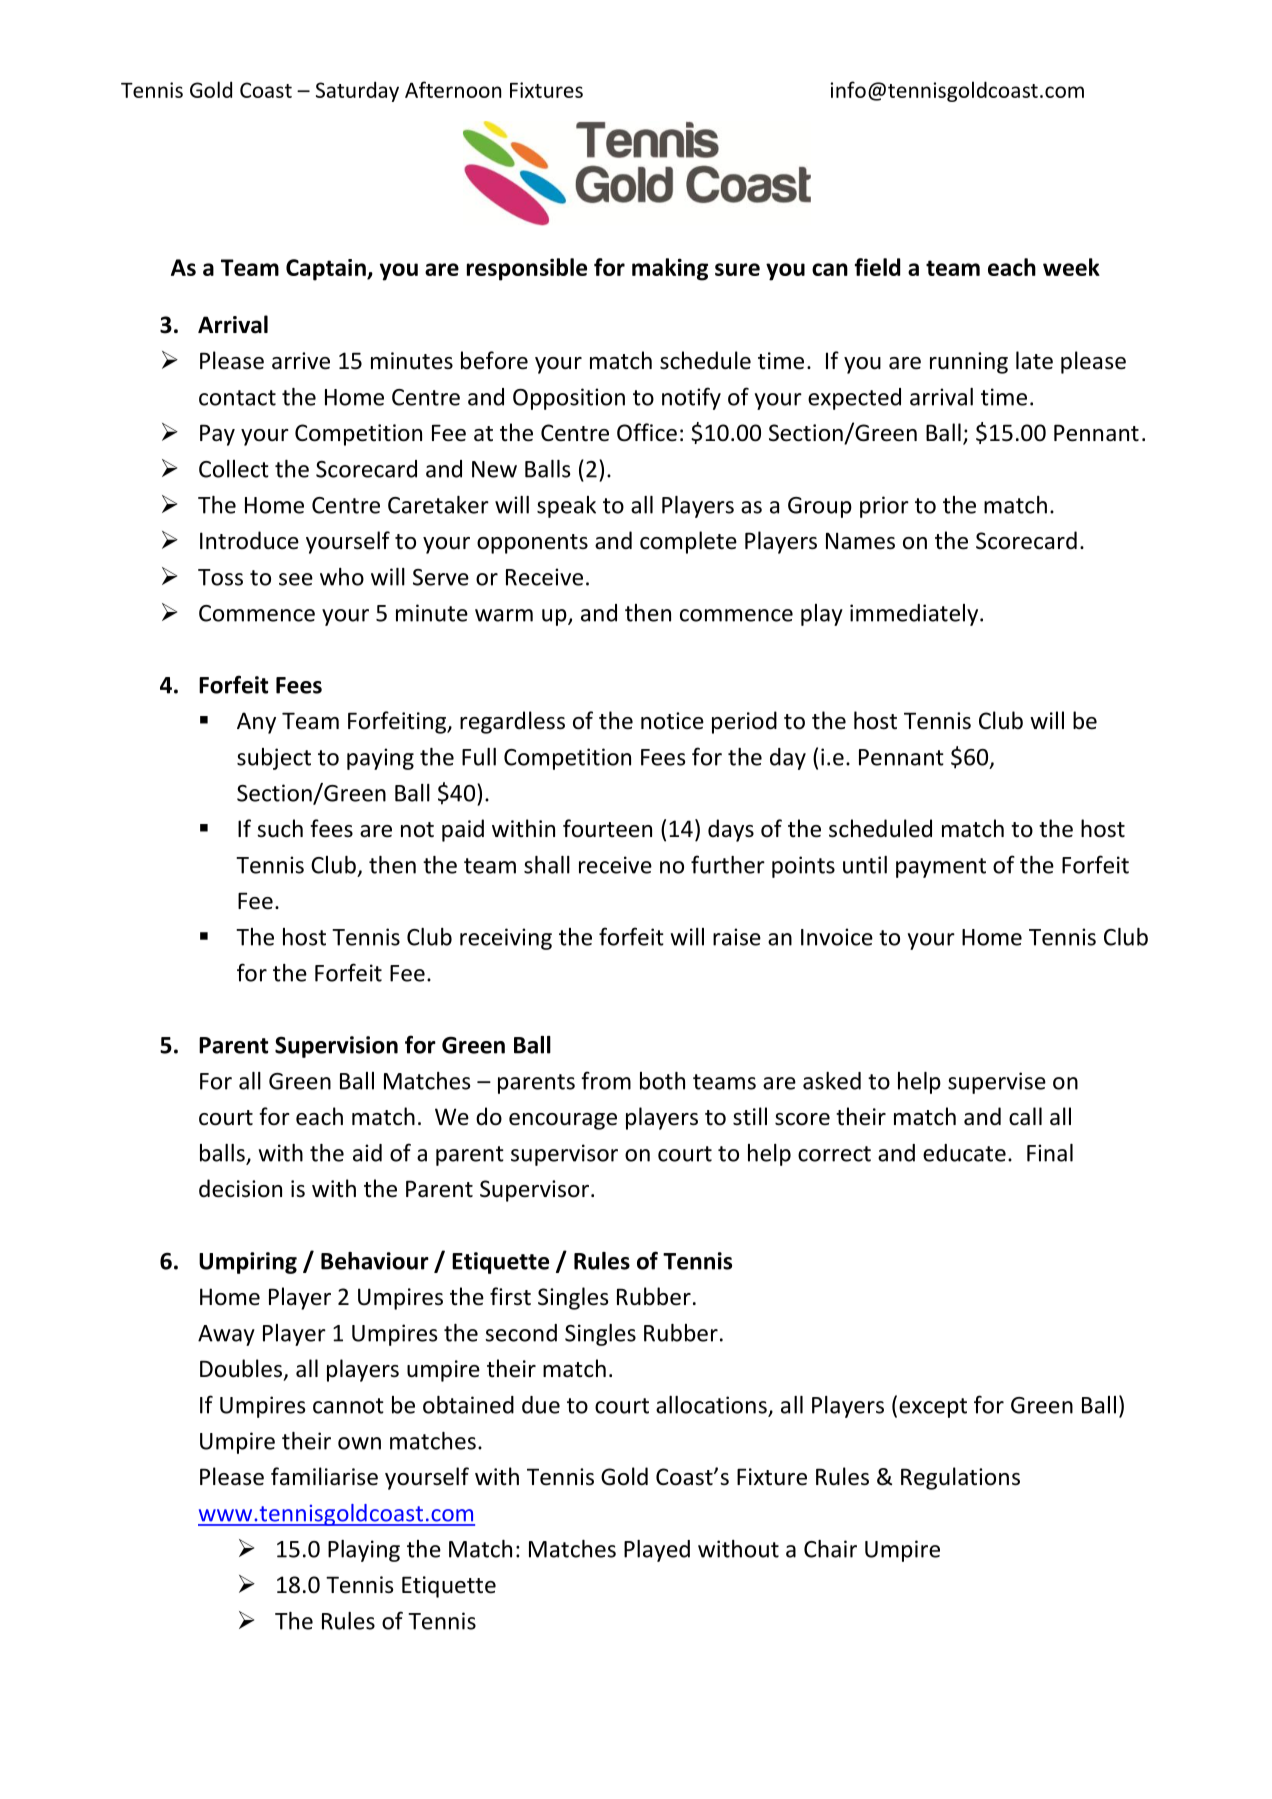 The image size is (1272, 1799). Describe the element at coordinates (688, 542) in the page. I see `complete` at that location.
